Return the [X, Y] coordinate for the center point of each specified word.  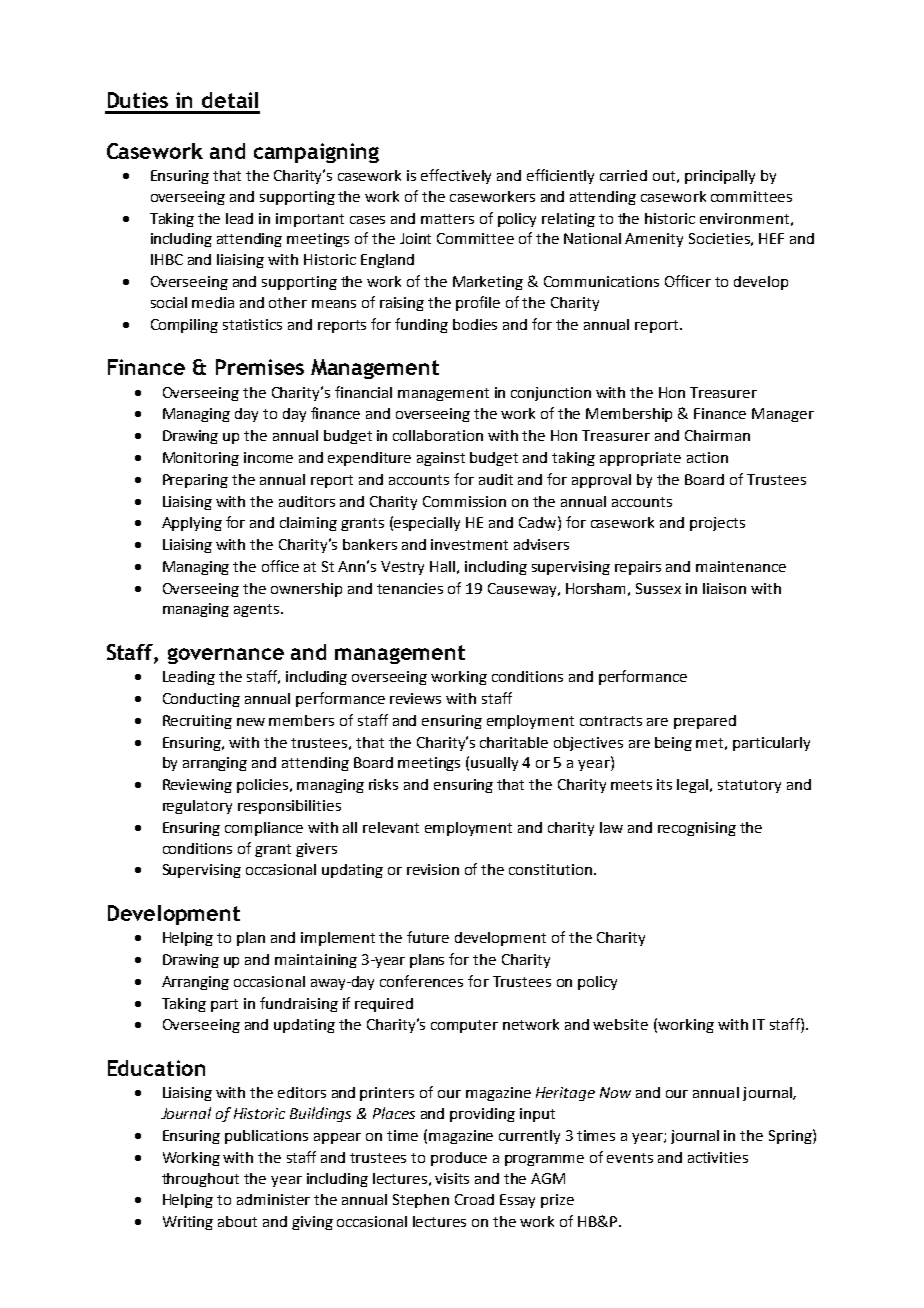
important [310, 220]
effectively [456, 176]
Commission [464, 501]
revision [433, 869]
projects [717, 524]
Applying [192, 524]
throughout [200, 1180]
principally [720, 177]
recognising [697, 829]
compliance [264, 829]
